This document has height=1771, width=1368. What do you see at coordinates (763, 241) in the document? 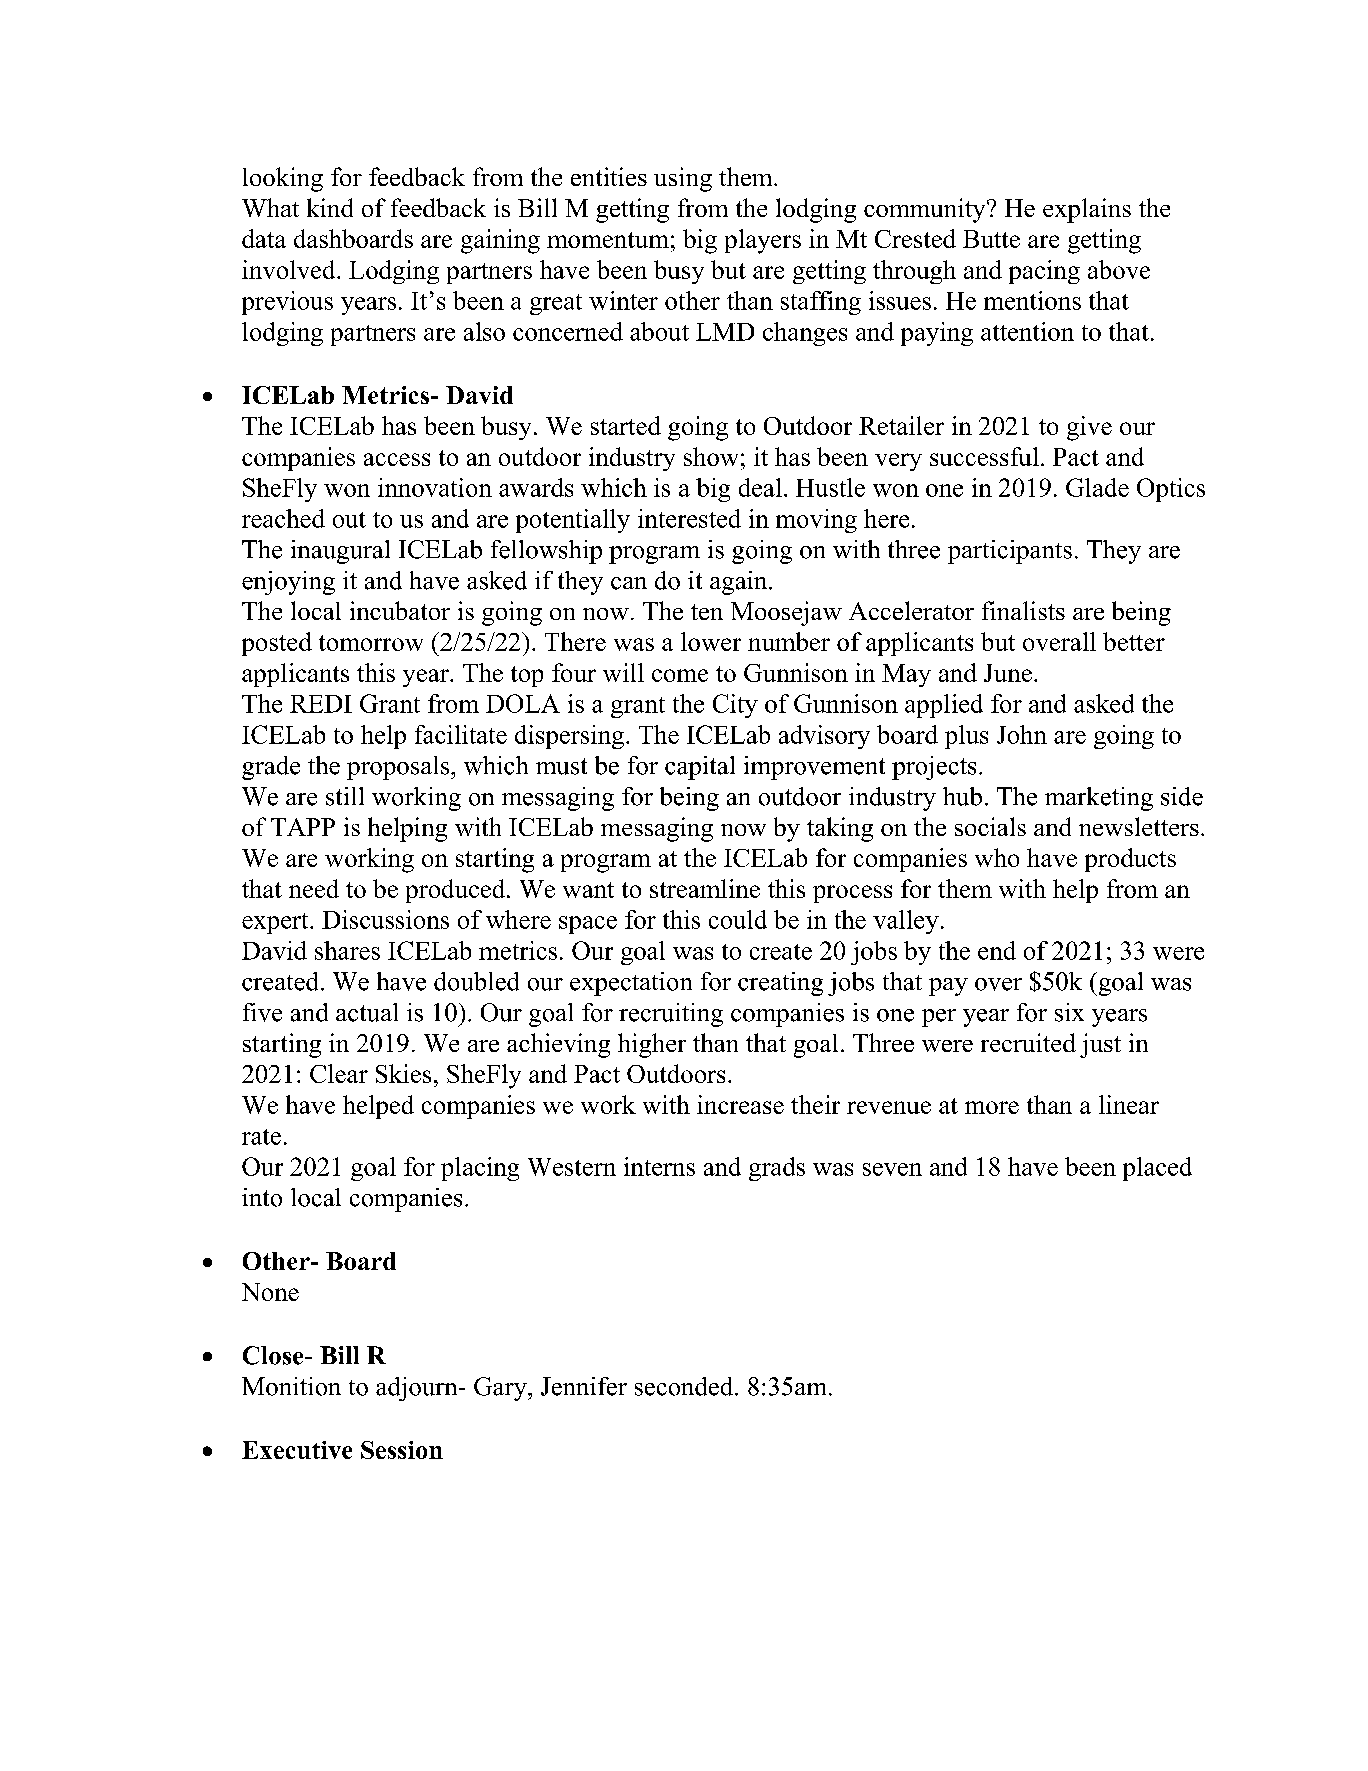
I see `players` at bounding box center [763, 241].
